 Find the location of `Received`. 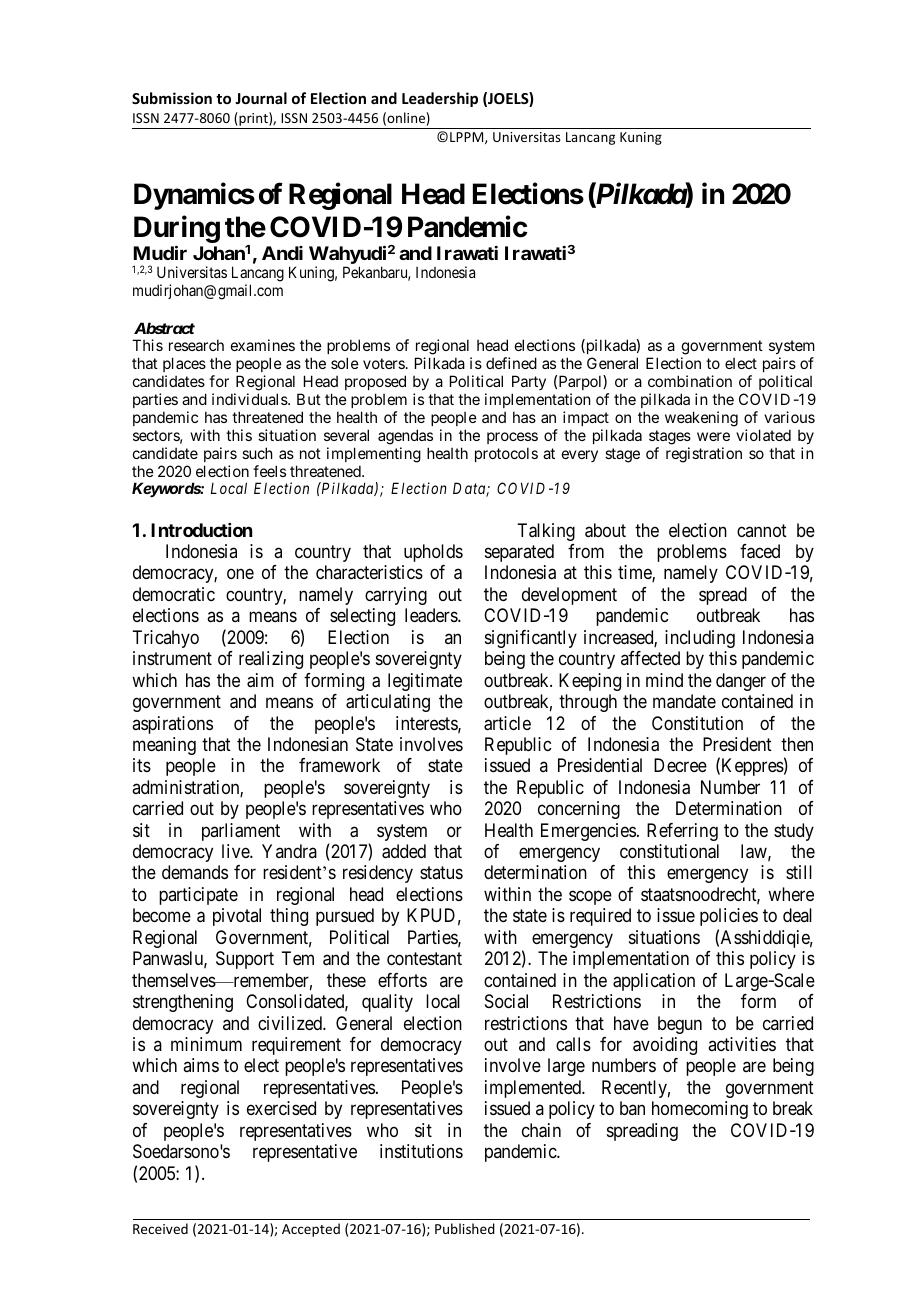

Received is located at coordinates (160, 1228).
